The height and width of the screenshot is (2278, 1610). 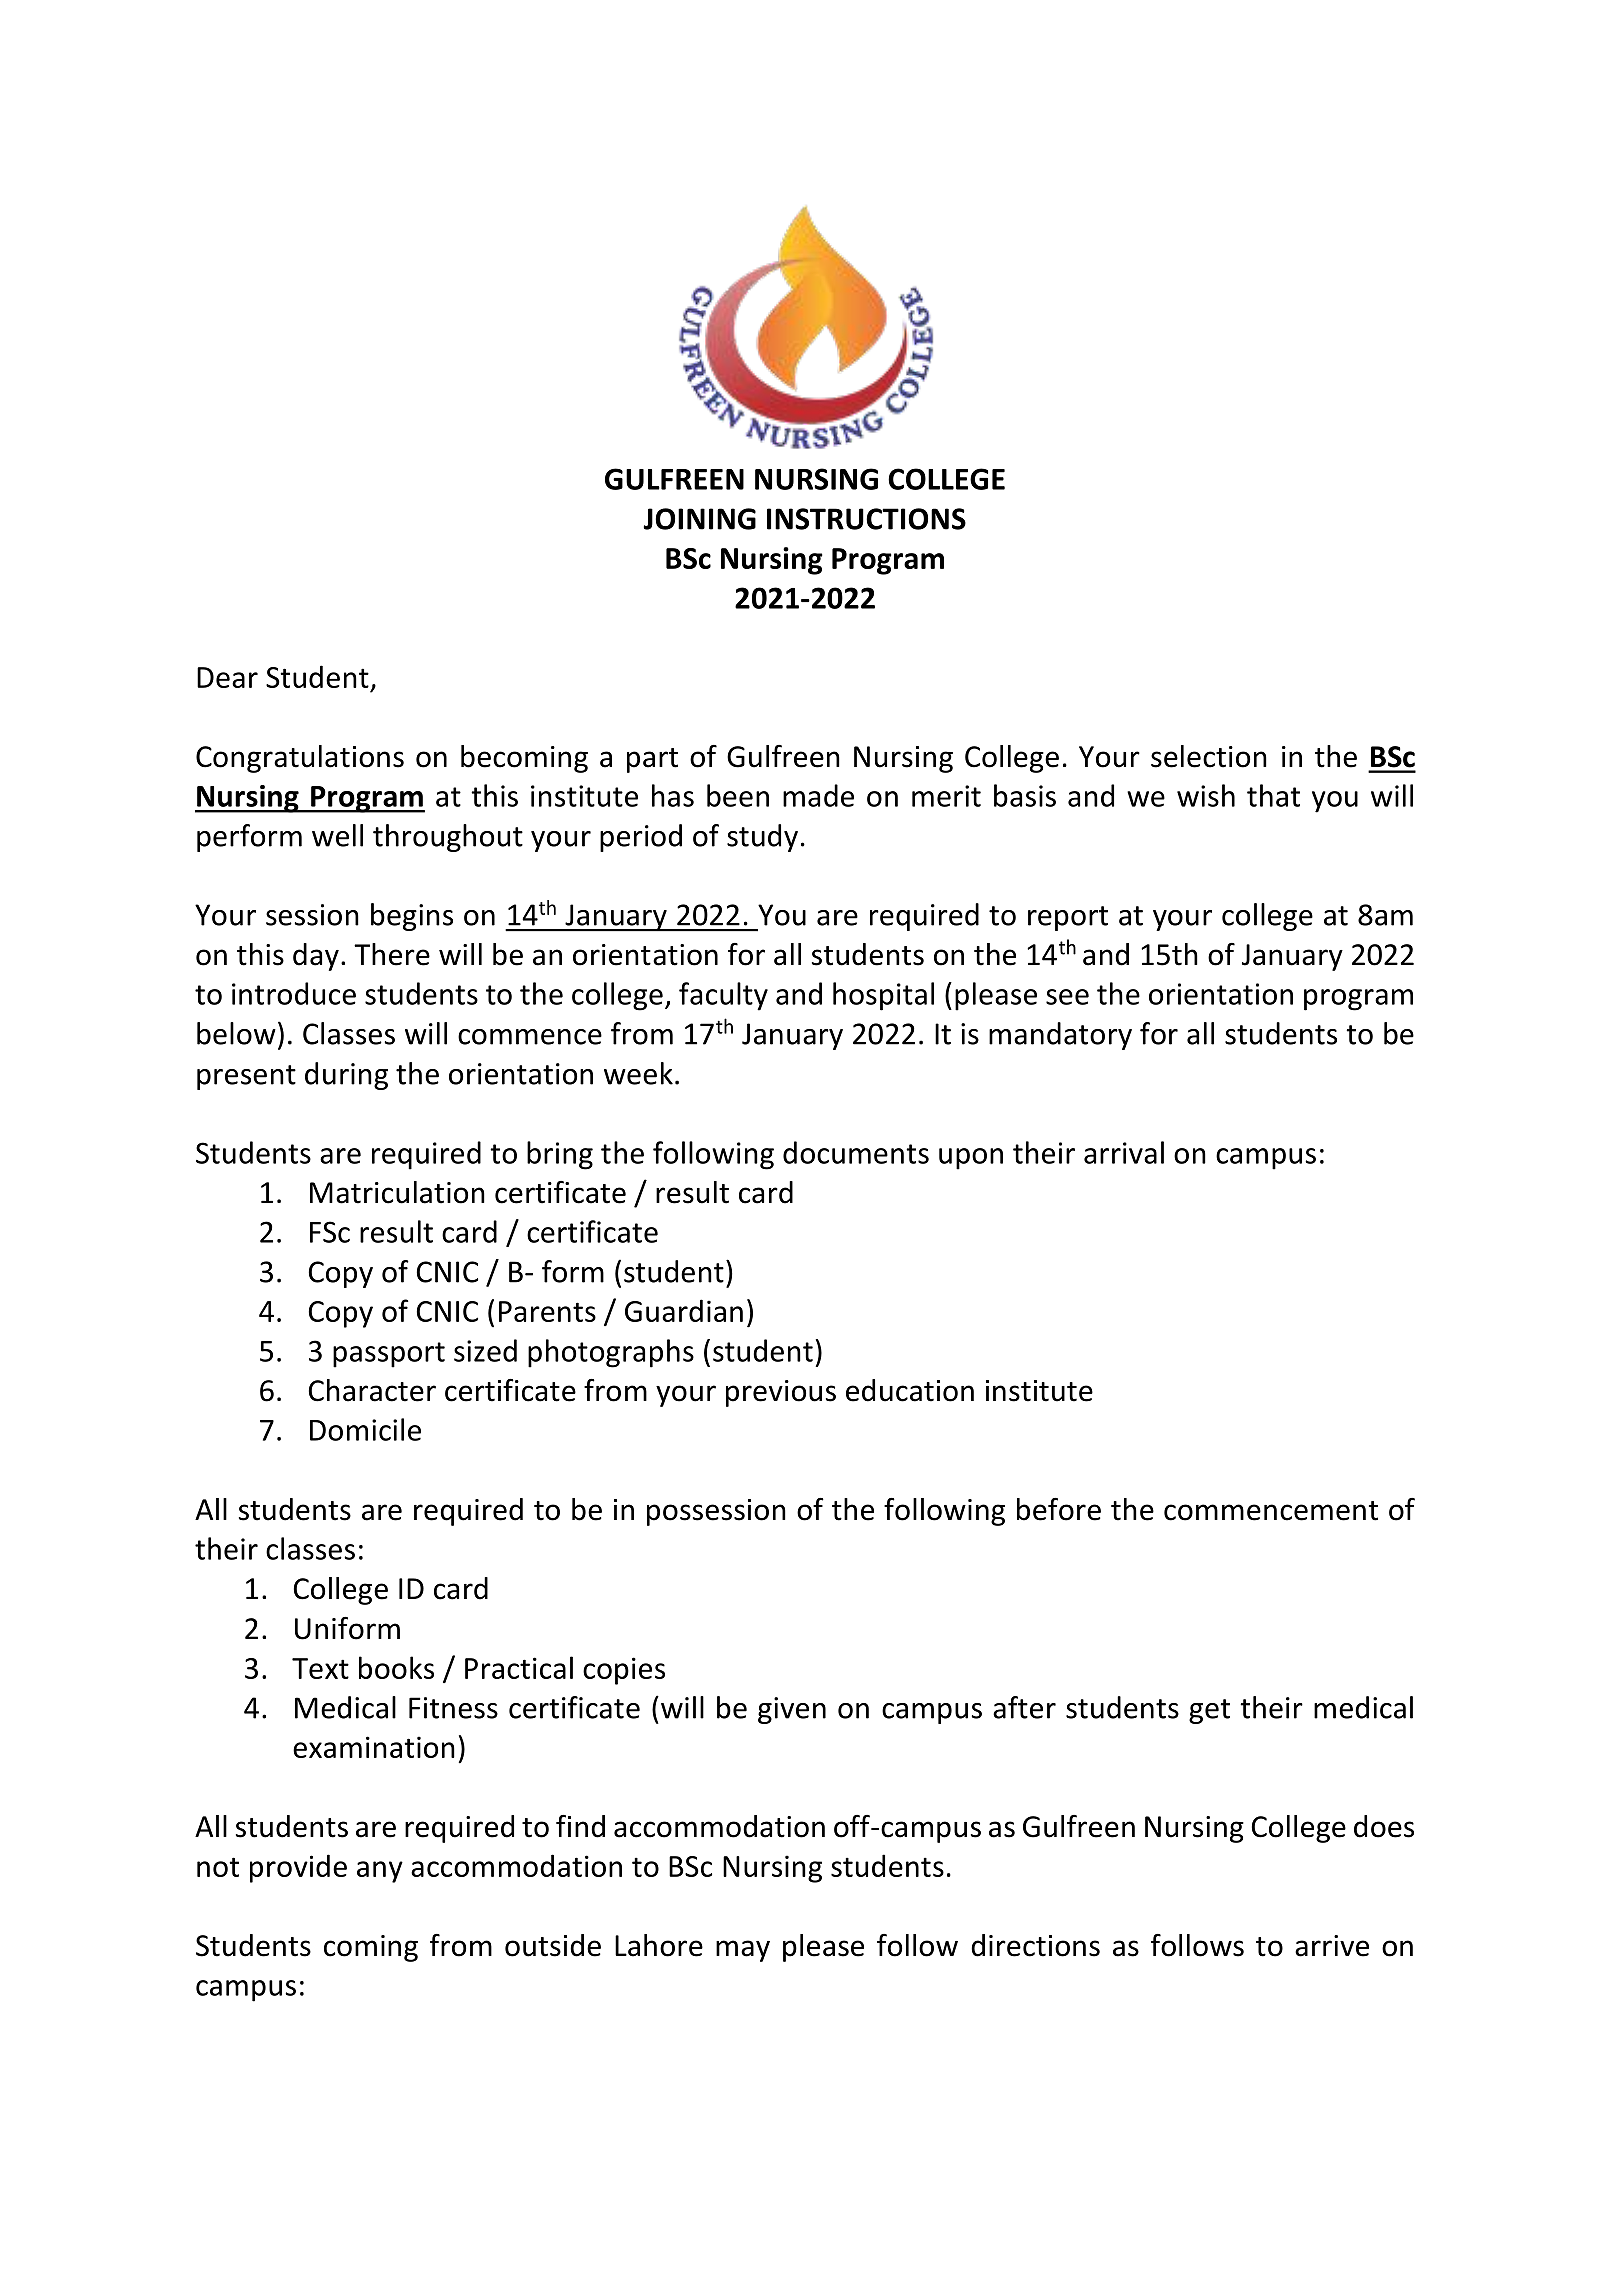 I want to click on before, so click(x=1059, y=1509).
